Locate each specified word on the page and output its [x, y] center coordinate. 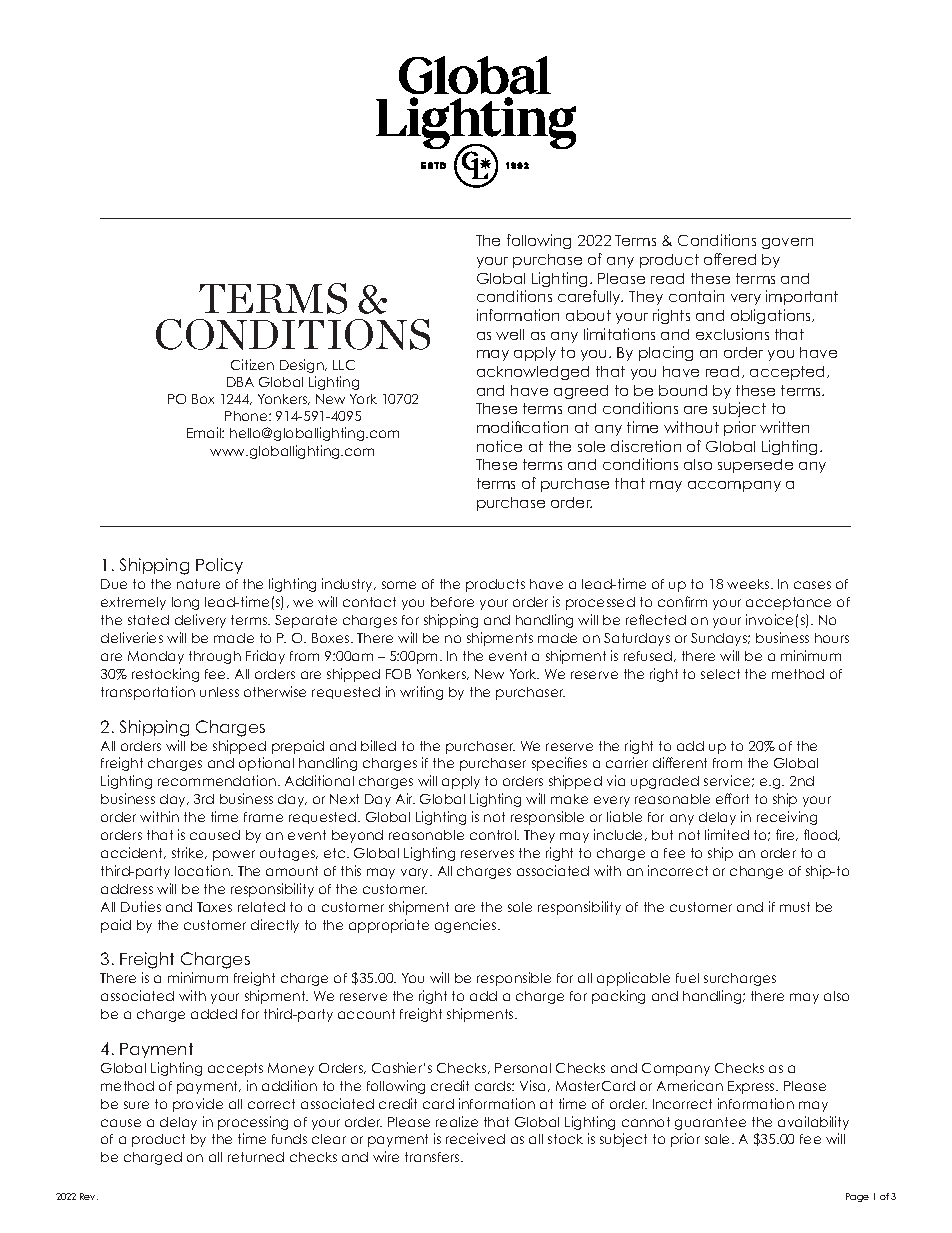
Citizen [252, 364]
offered [730, 259]
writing [421, 693]
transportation [148, 693]
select [720, 674]
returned [256, 1157]
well [510, 334]
